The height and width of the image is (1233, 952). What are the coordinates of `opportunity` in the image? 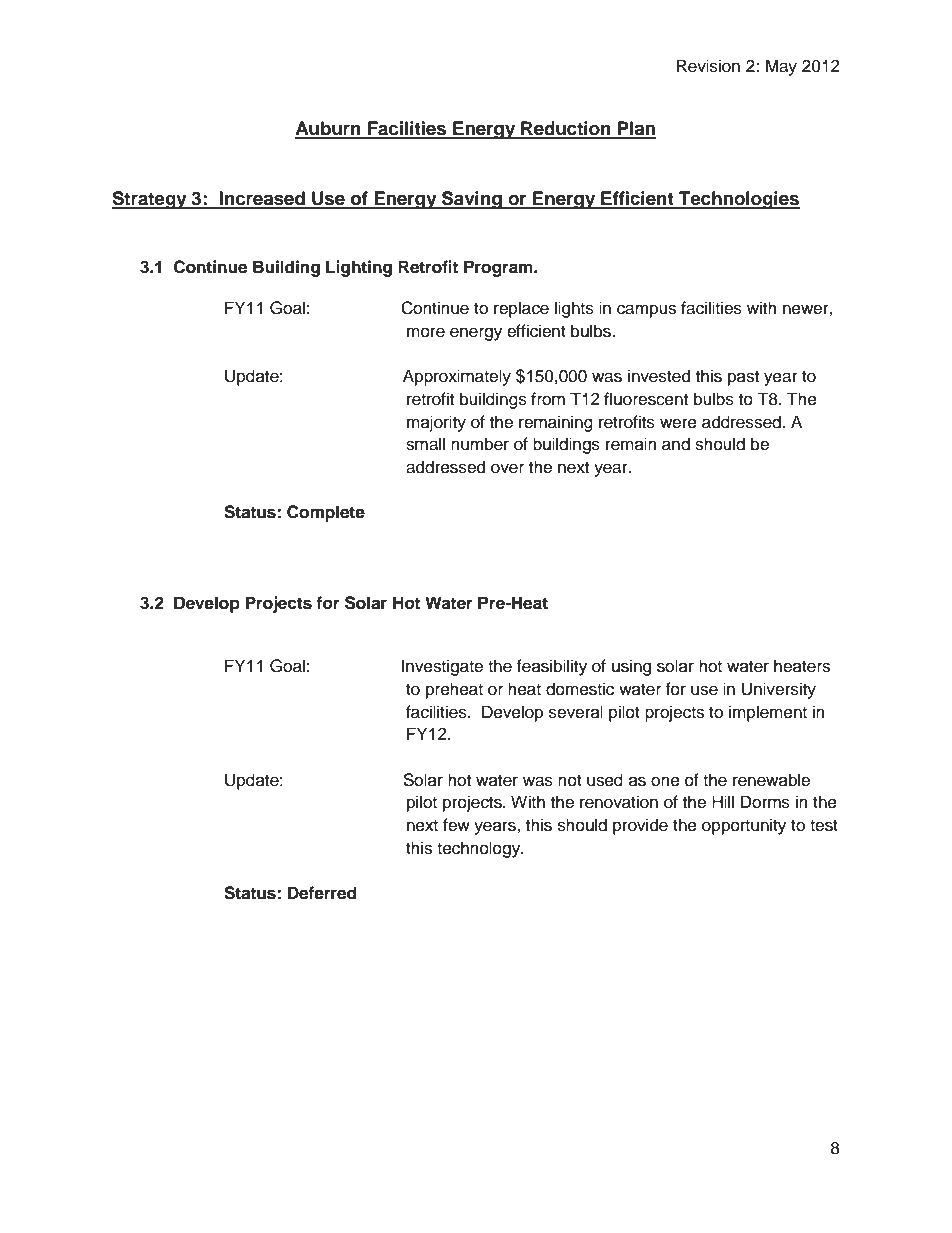 It's located at (744, 826).
